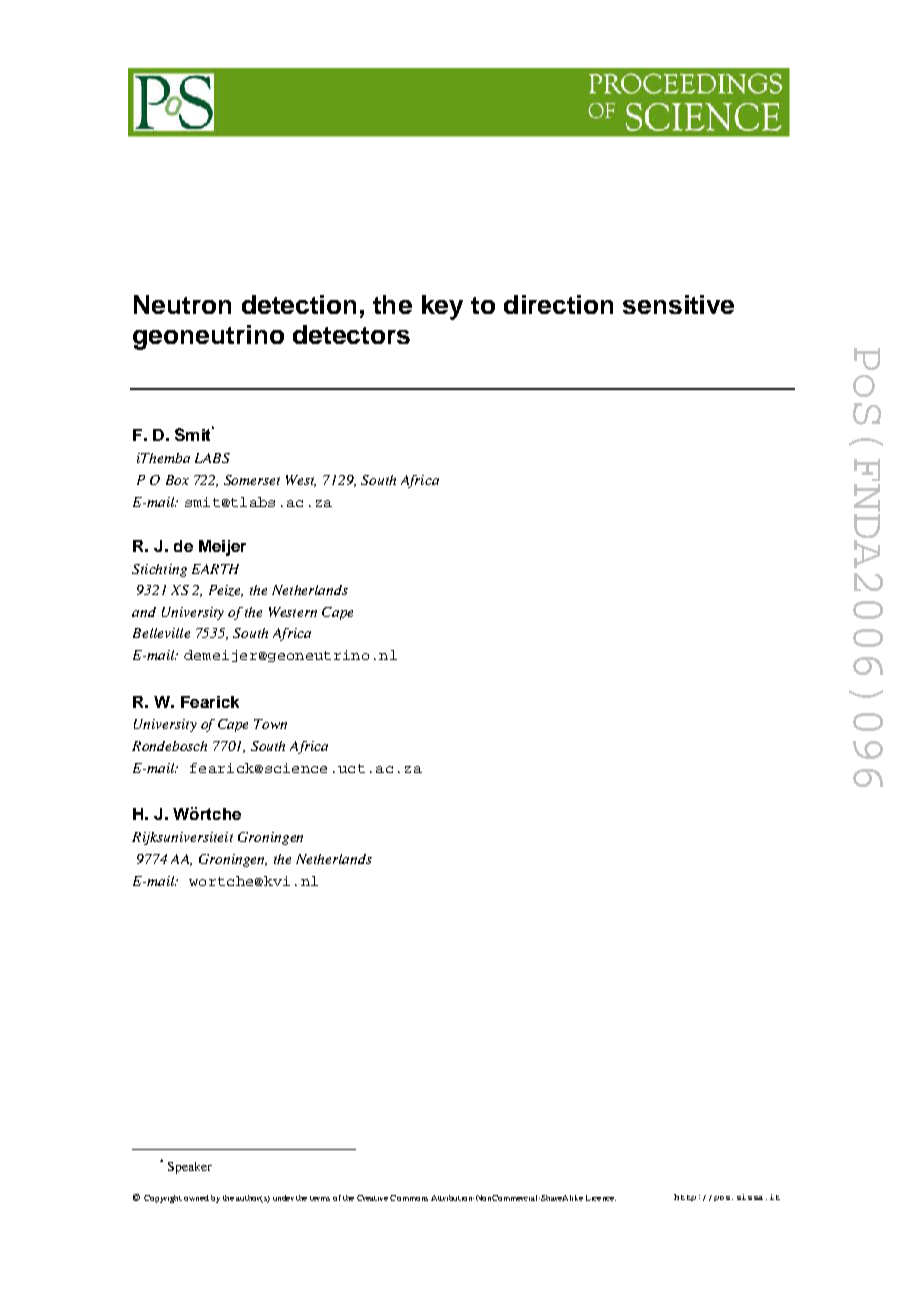  I want to click on Belleville, so click(161, 633).
